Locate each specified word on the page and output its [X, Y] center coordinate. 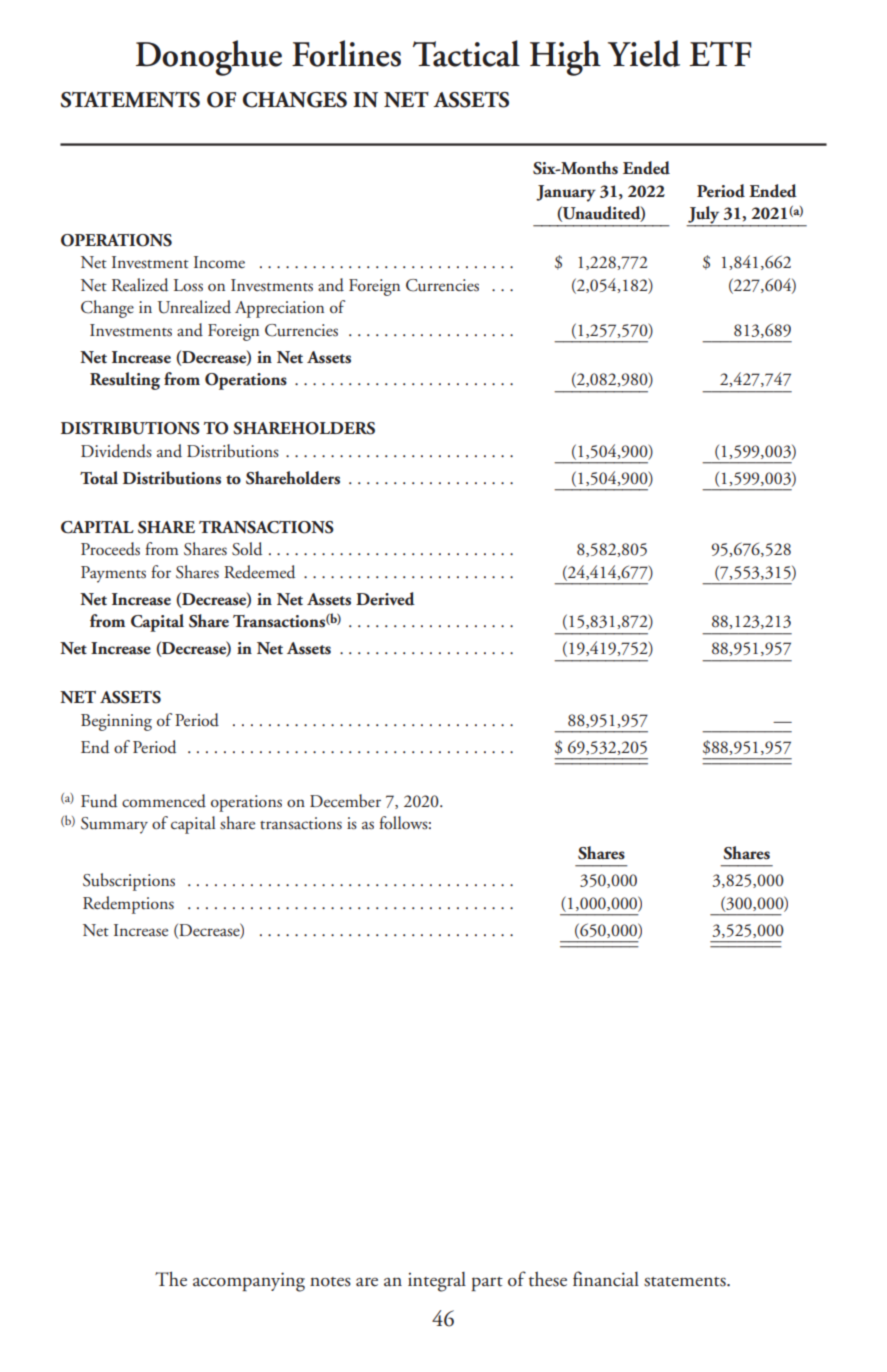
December [345, 801]
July [704, 216]
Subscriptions [129, 882]
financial [606, 1279]
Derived [385, 599]
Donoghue [209, 58]
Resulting [125, 381]
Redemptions [128, 905]
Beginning [116, 722]
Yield [644, 53]
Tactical [466, 53]
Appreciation [279, 309]
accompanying [249, 1282]
